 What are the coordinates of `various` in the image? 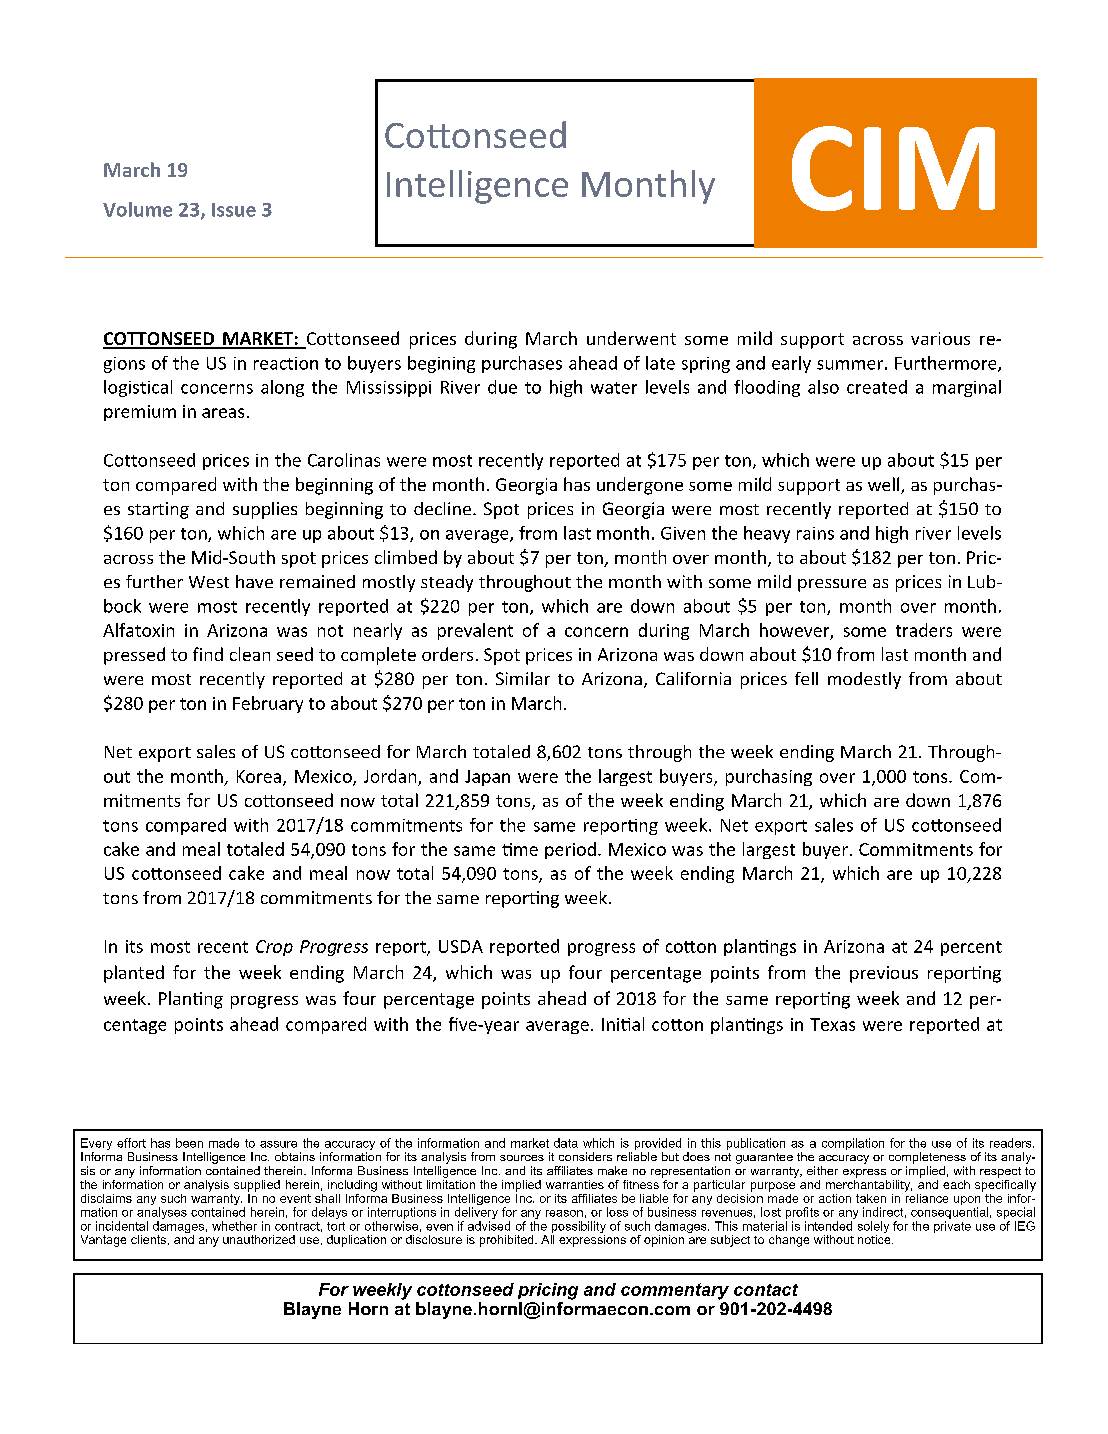 It's located at (940, 338).
